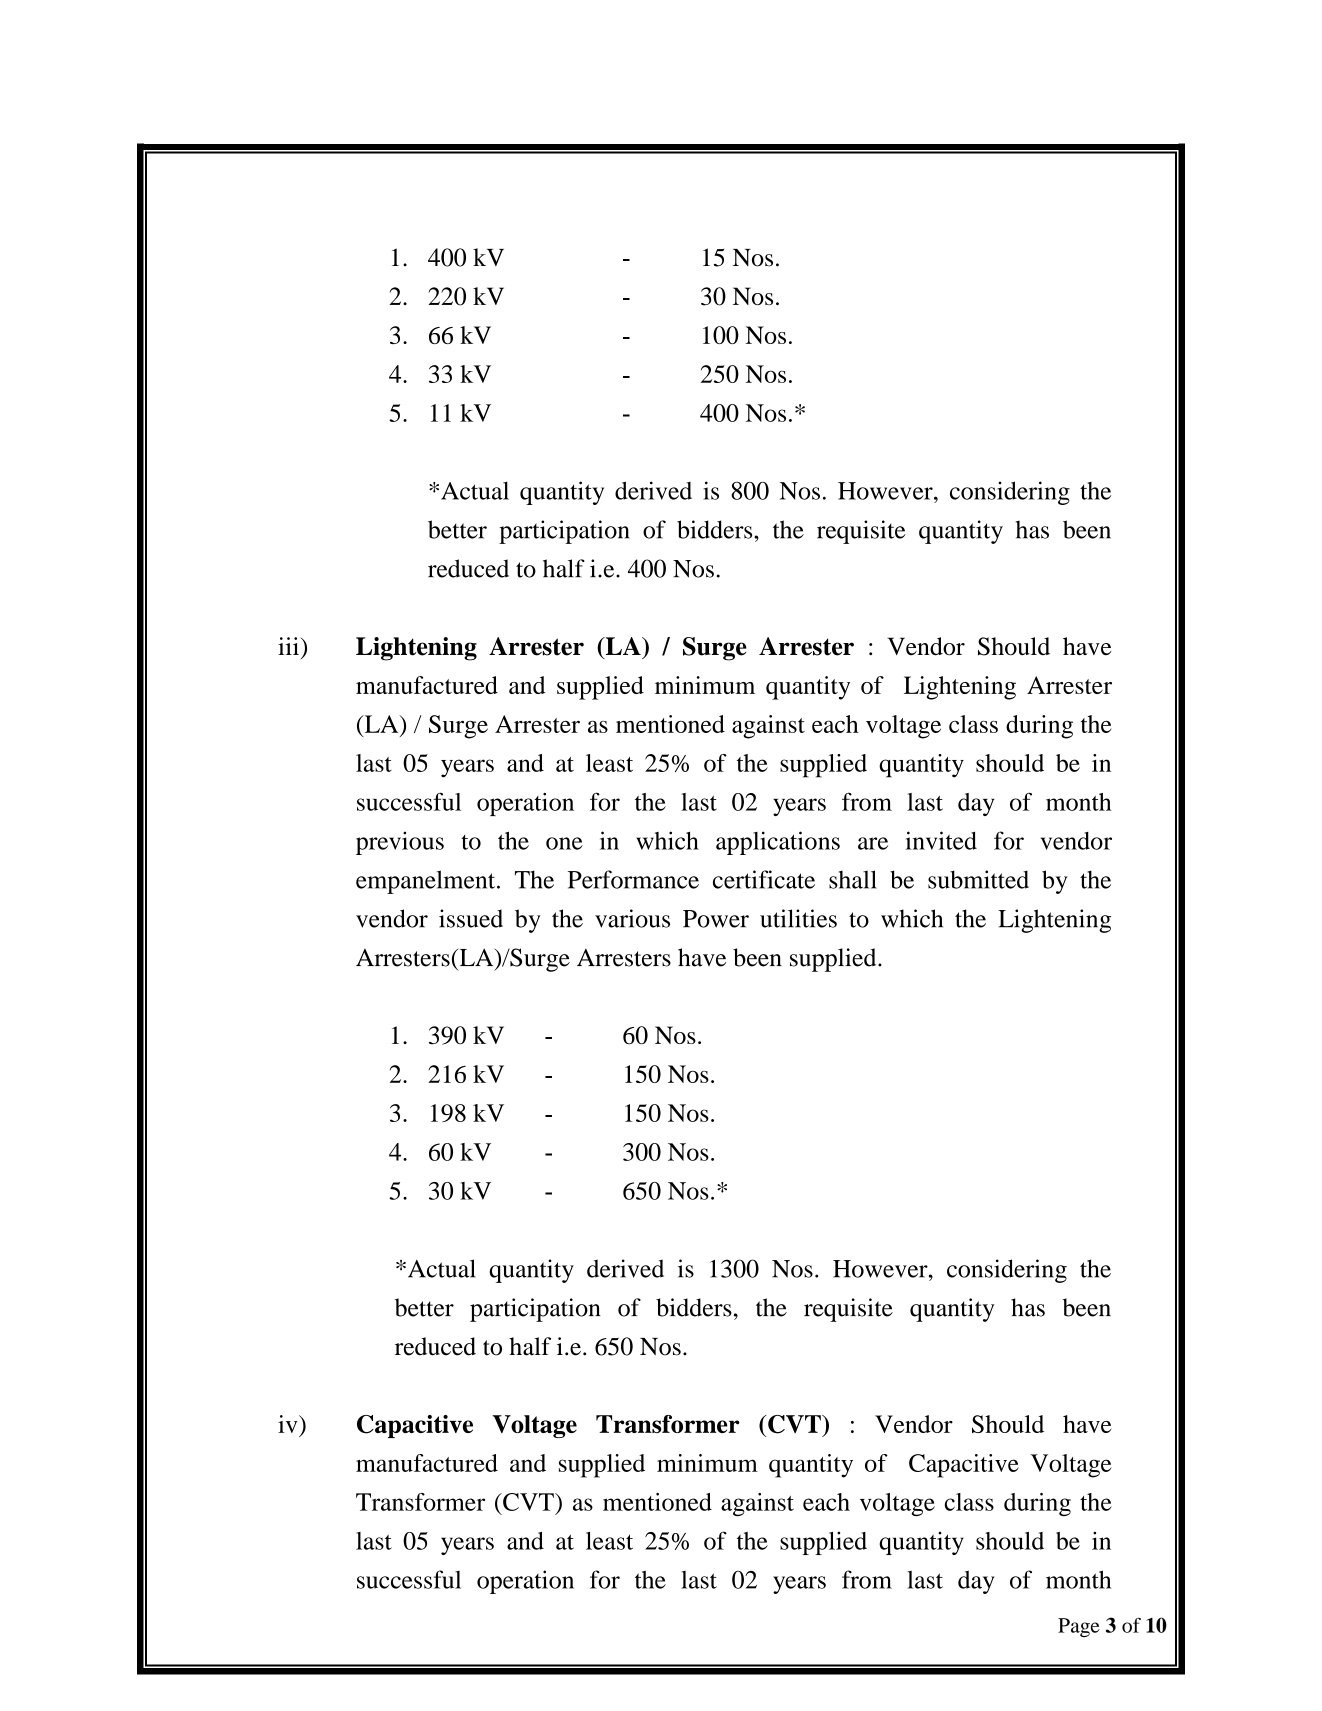 The height and width of the screenshot is (1711, 1322). I want to click on previous, so click(400, 843).
